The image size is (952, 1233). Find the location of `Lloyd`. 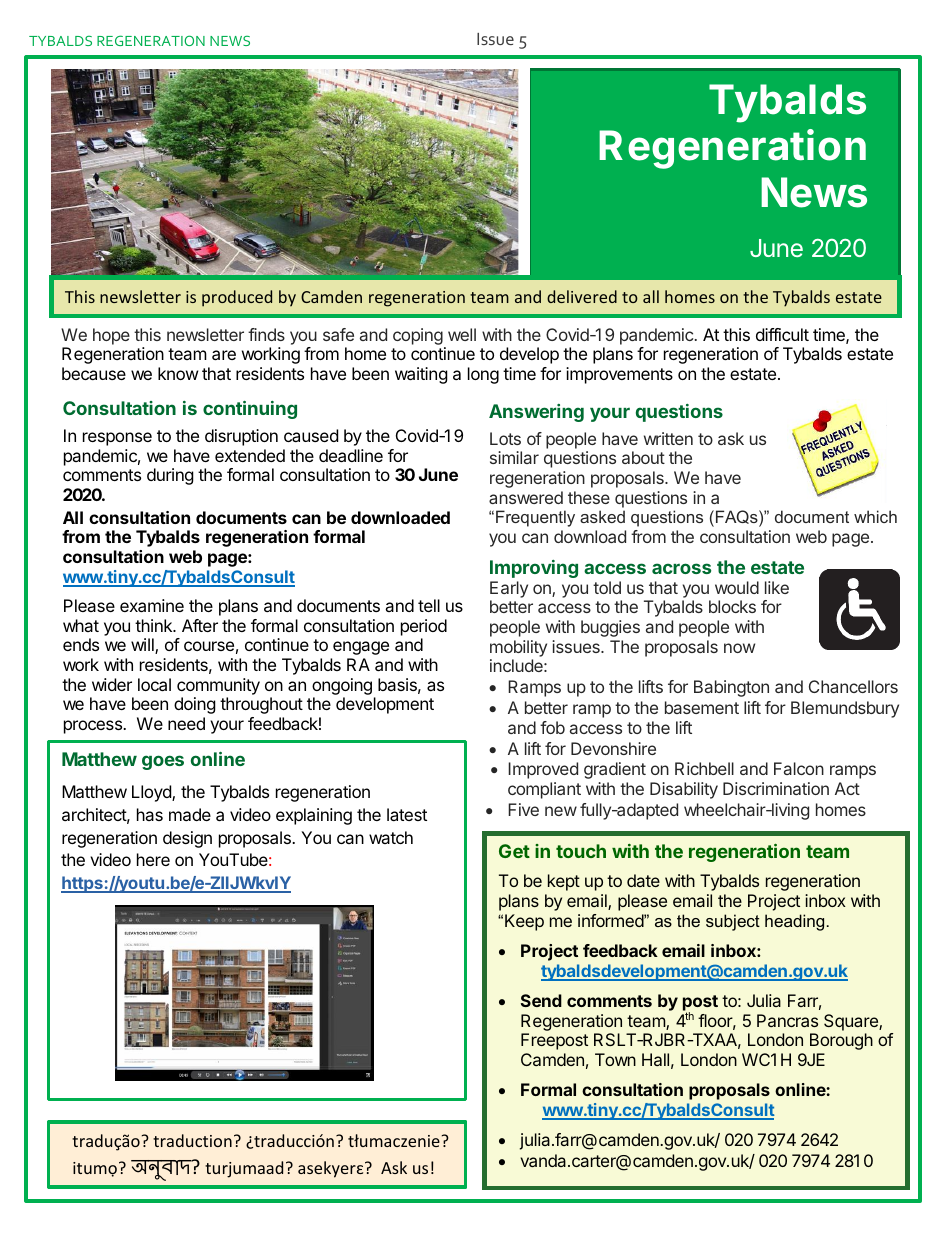

Lloyd is located at coordinates (152, 793).
